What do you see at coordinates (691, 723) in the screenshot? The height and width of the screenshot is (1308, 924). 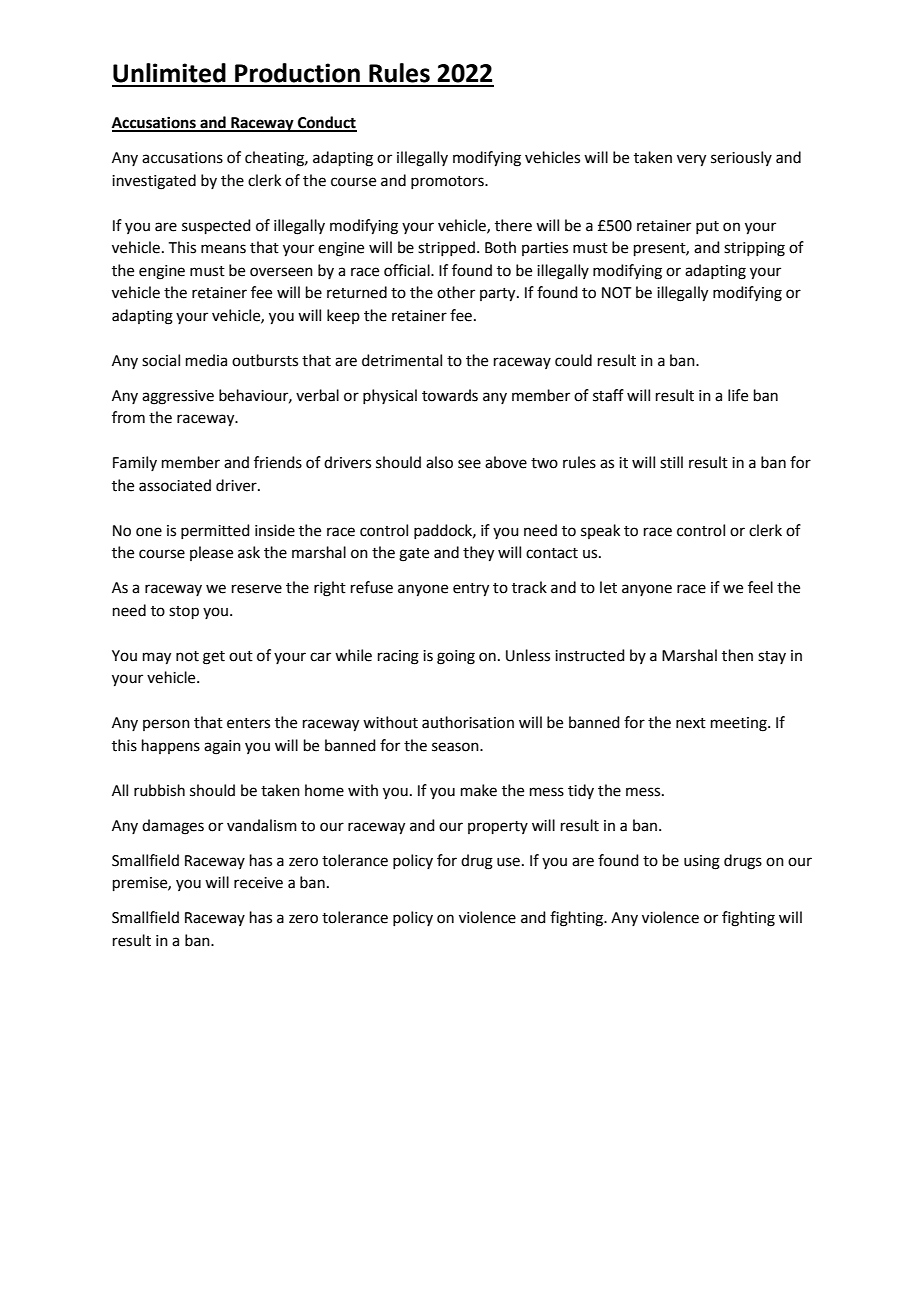 I see `next` at bounding box center [691, 723].
